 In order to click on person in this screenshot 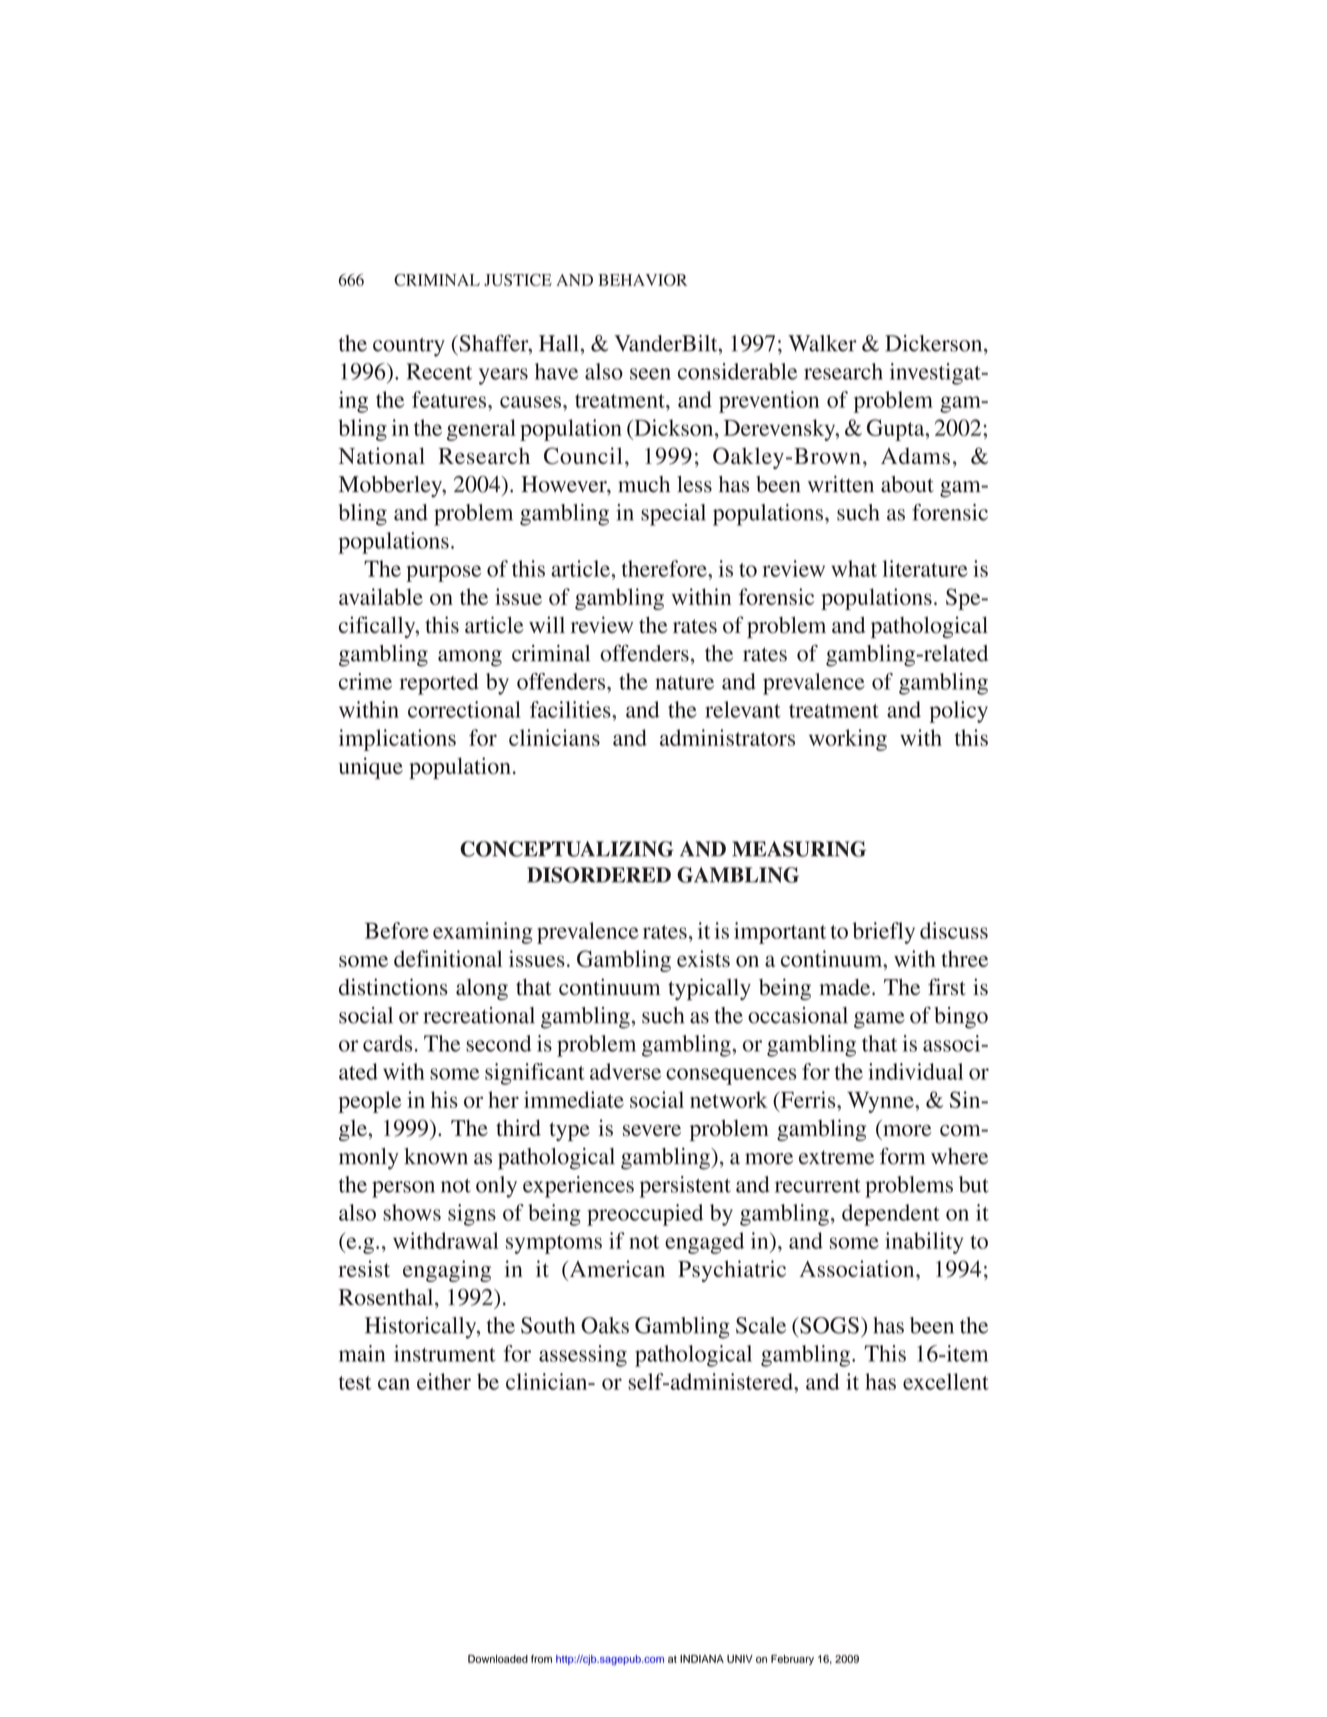, I will do `click(403, 1189)`.
